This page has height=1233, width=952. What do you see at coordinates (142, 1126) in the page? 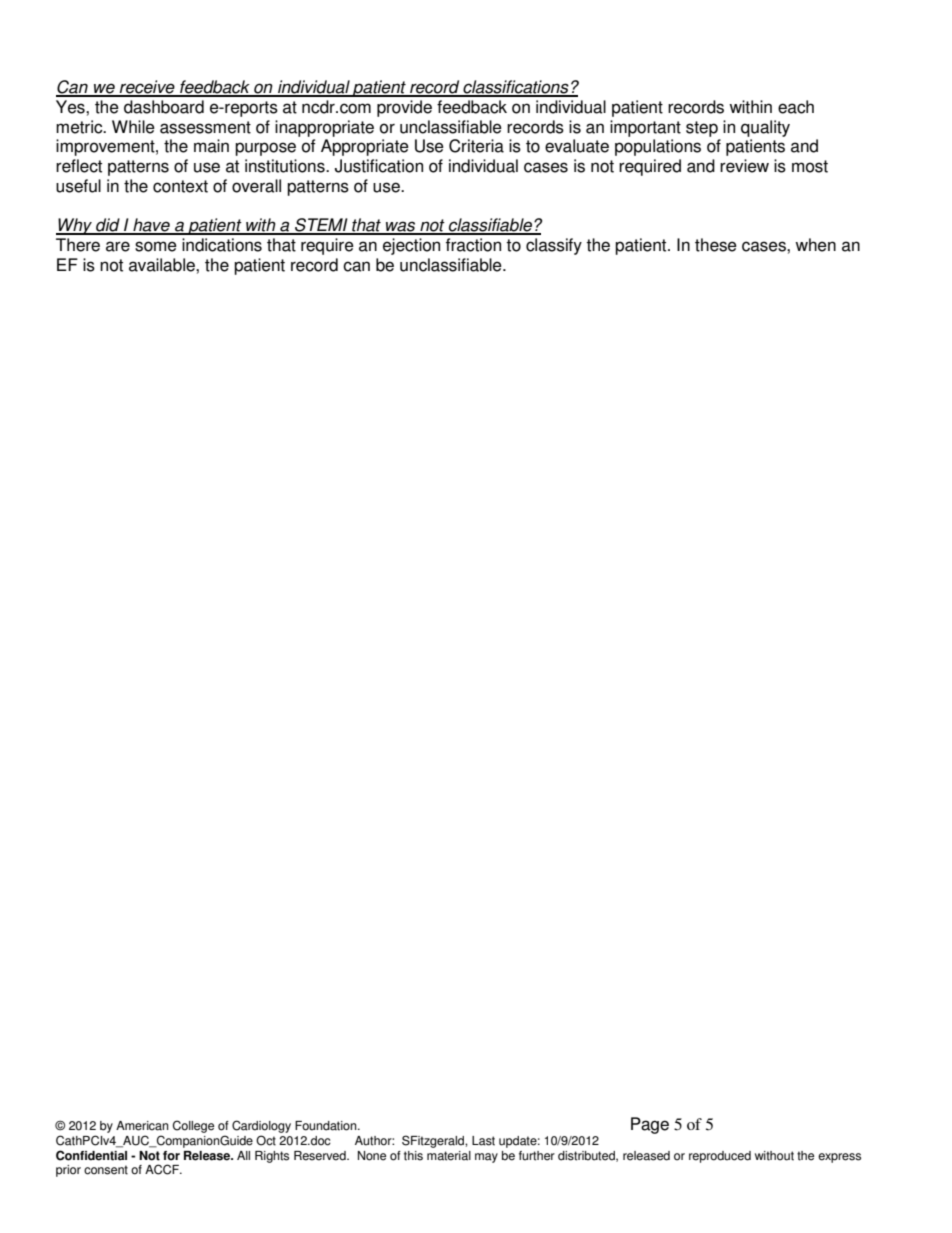
I see `American` at bounding box center [142, 1126].
